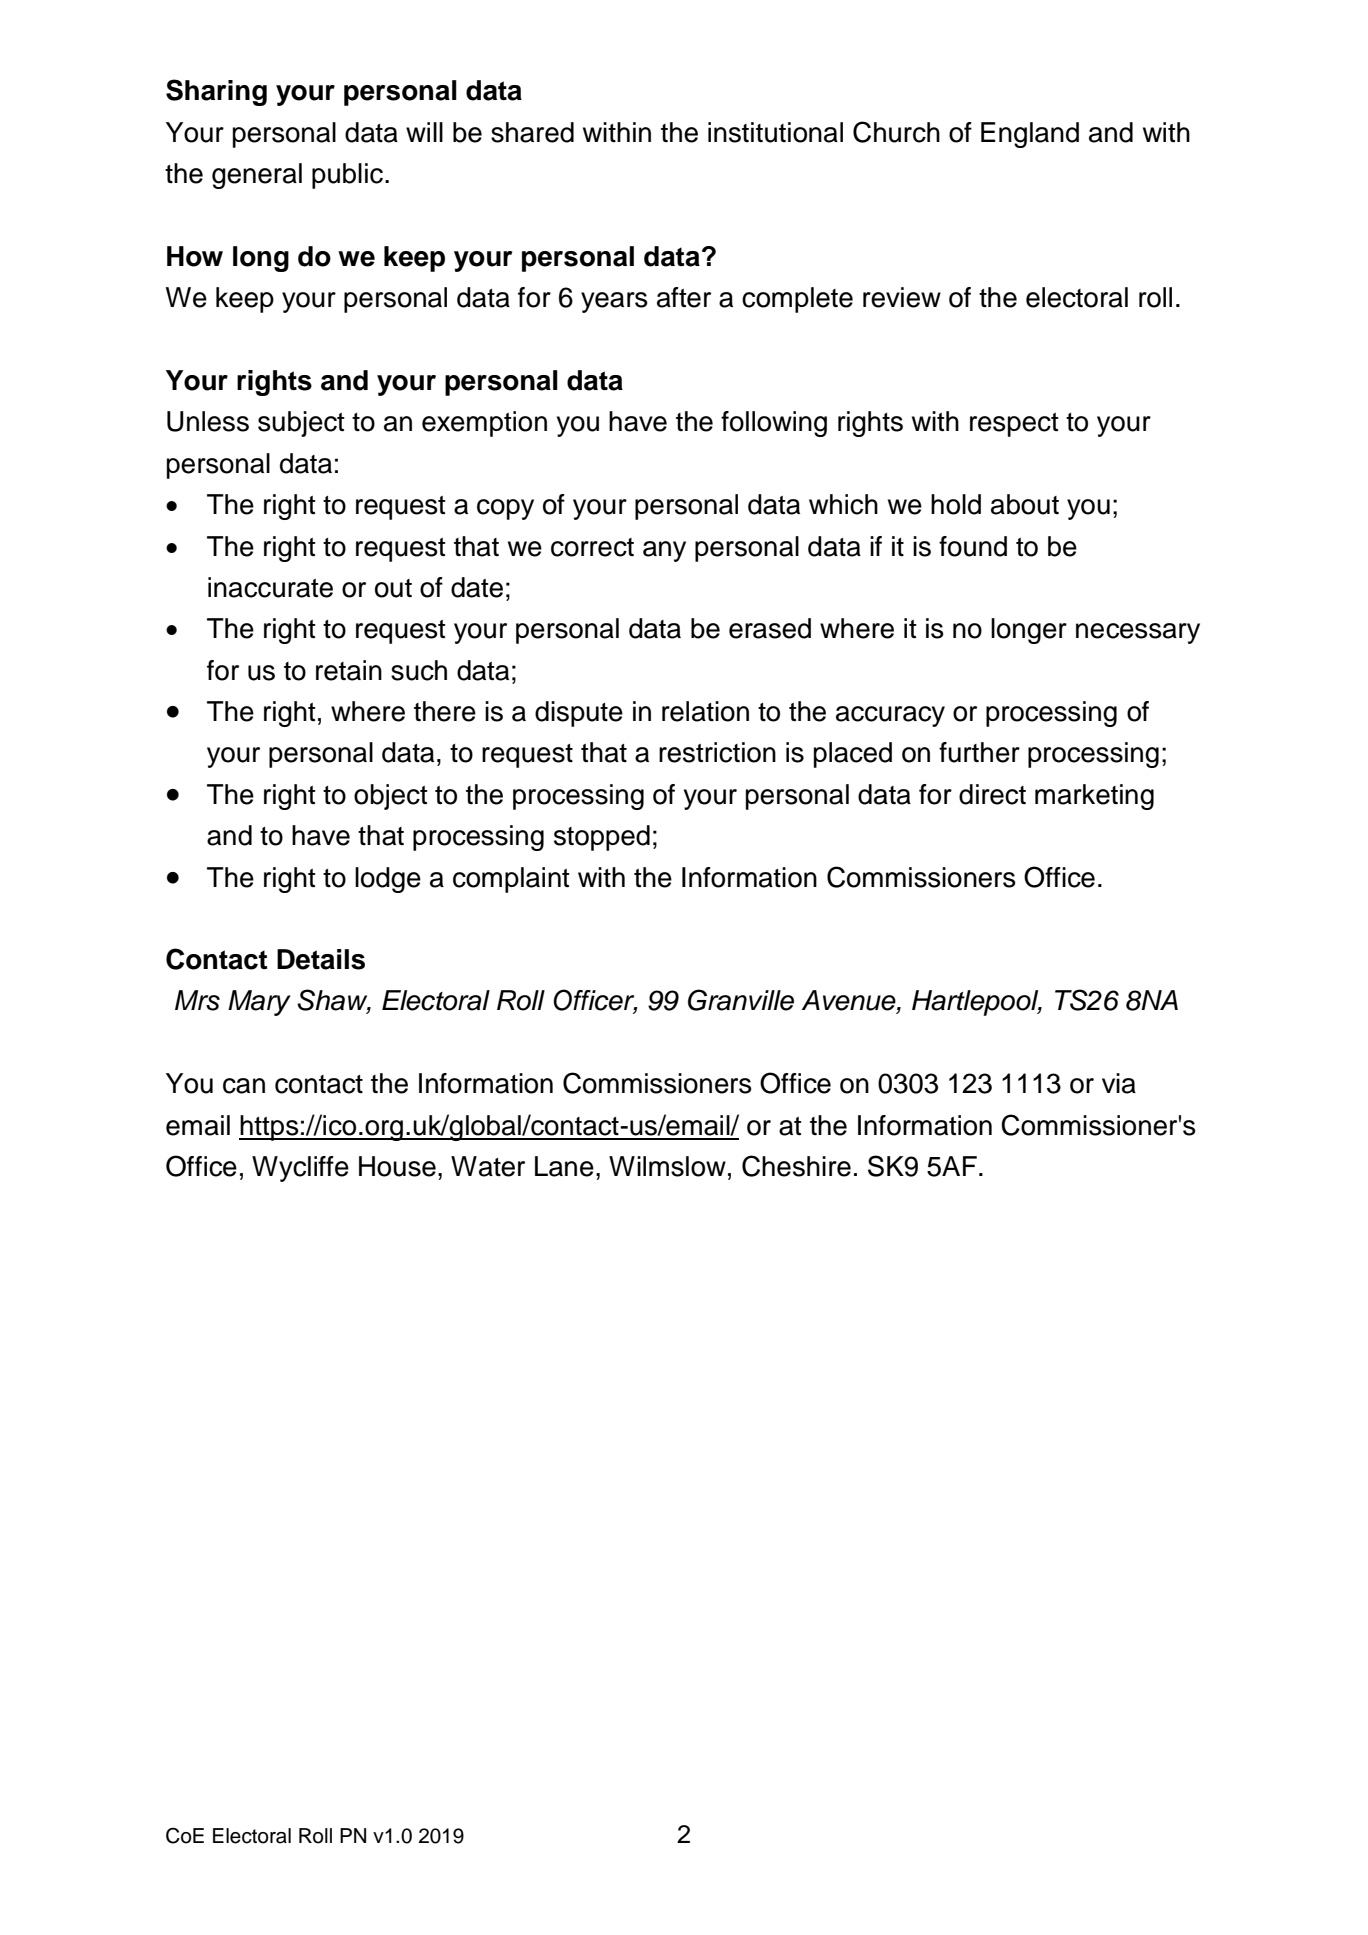  I want to click on Lane, so click(564, 1166).
